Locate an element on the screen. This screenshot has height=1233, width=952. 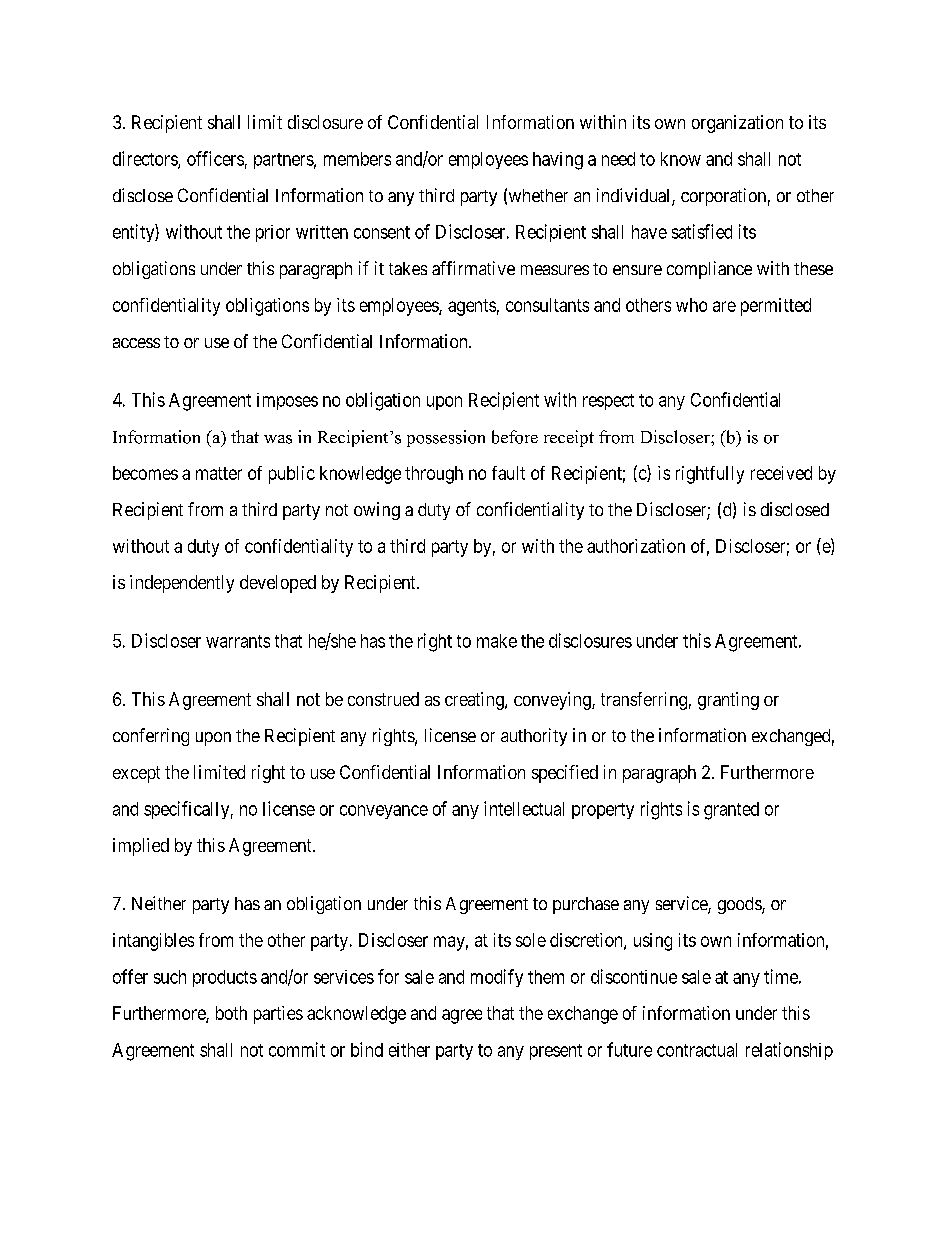
matter is located at coordinates (219, 473).
